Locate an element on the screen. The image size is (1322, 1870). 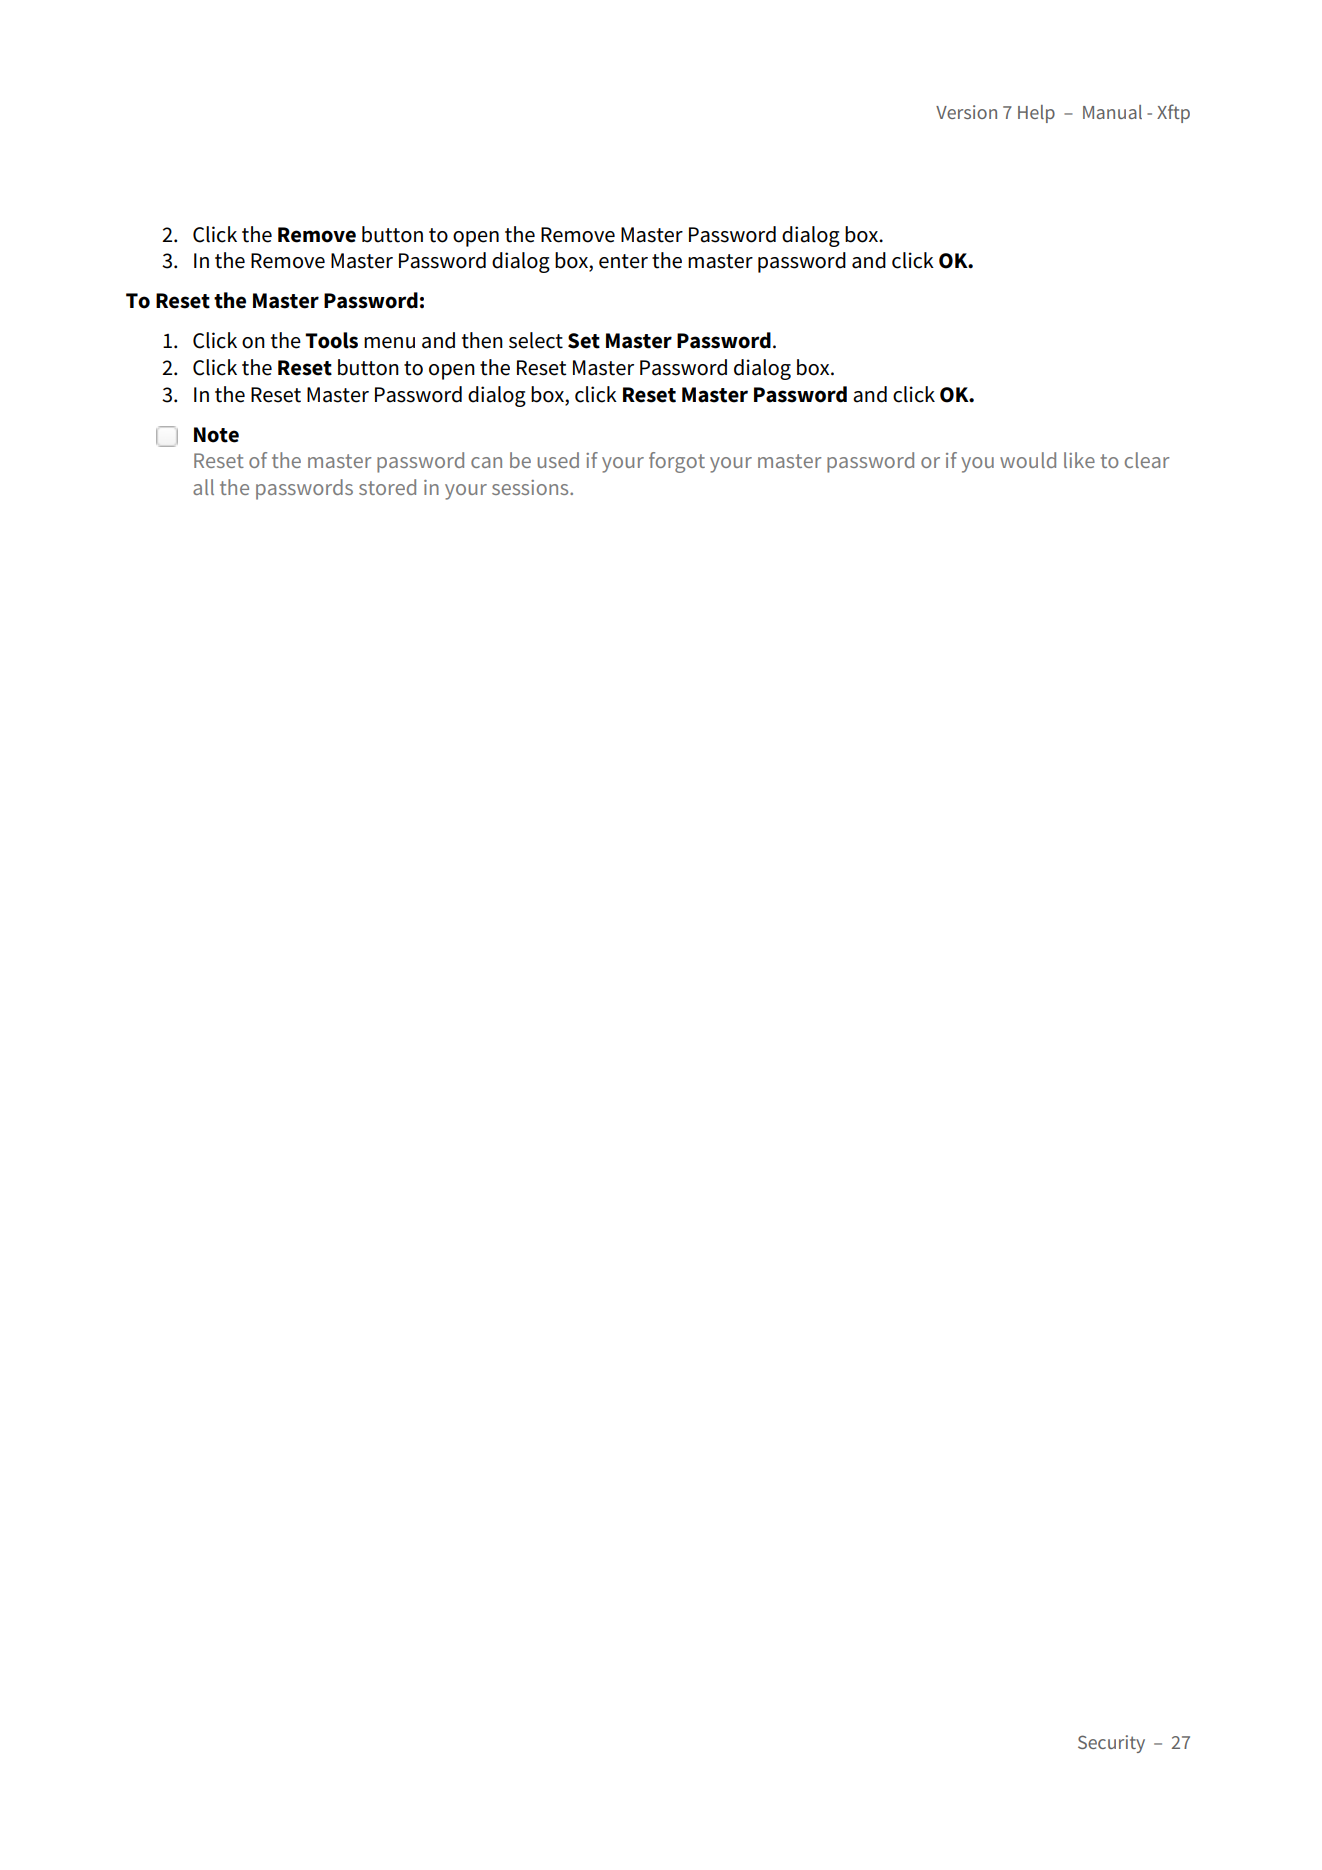
Help is located at coordinates (1036, 114).
